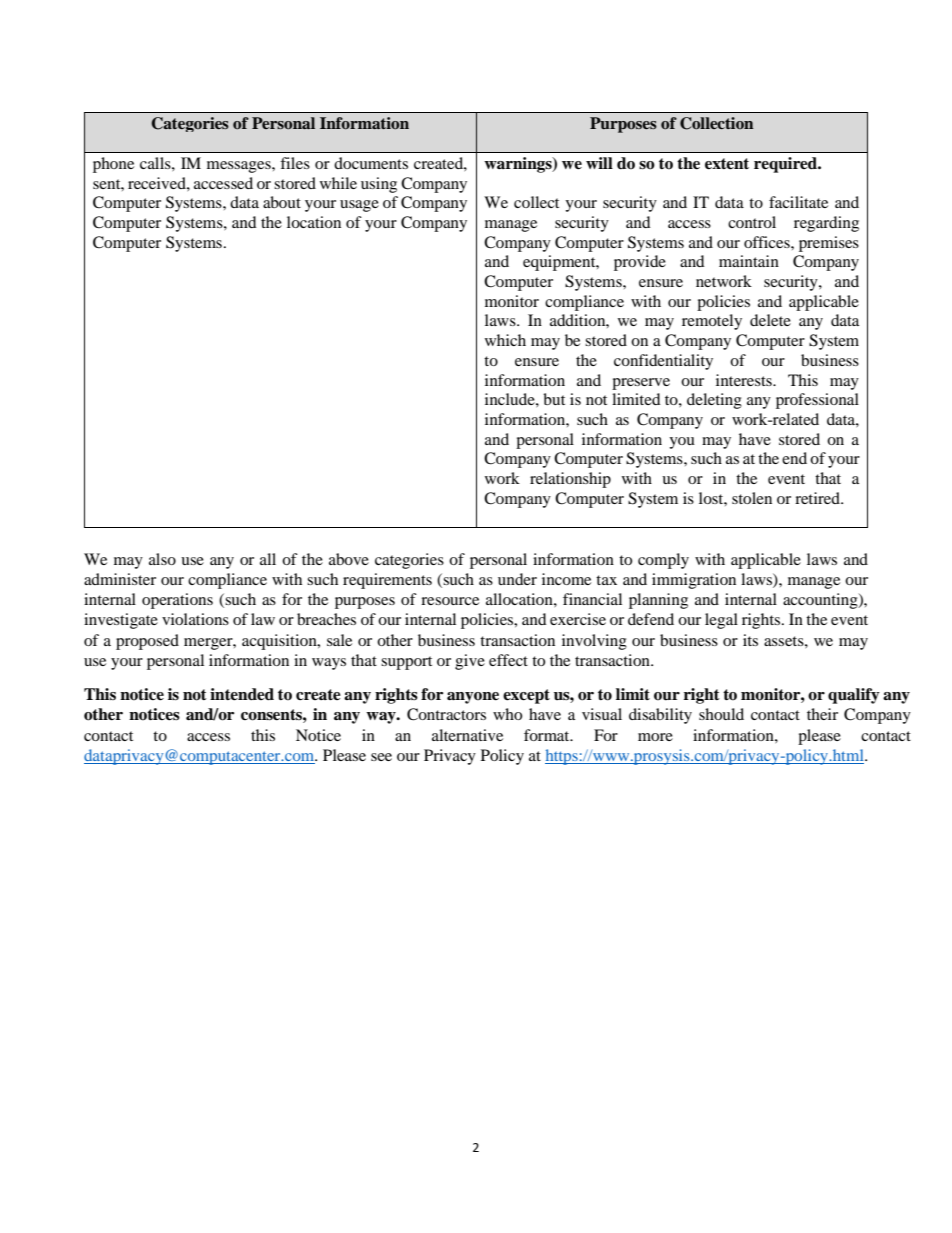 The width and height of the page is (952, 1233). What do you see at coordinates (752, 498) in the page?
I see `stolen` at bounding box center [752, 498].
